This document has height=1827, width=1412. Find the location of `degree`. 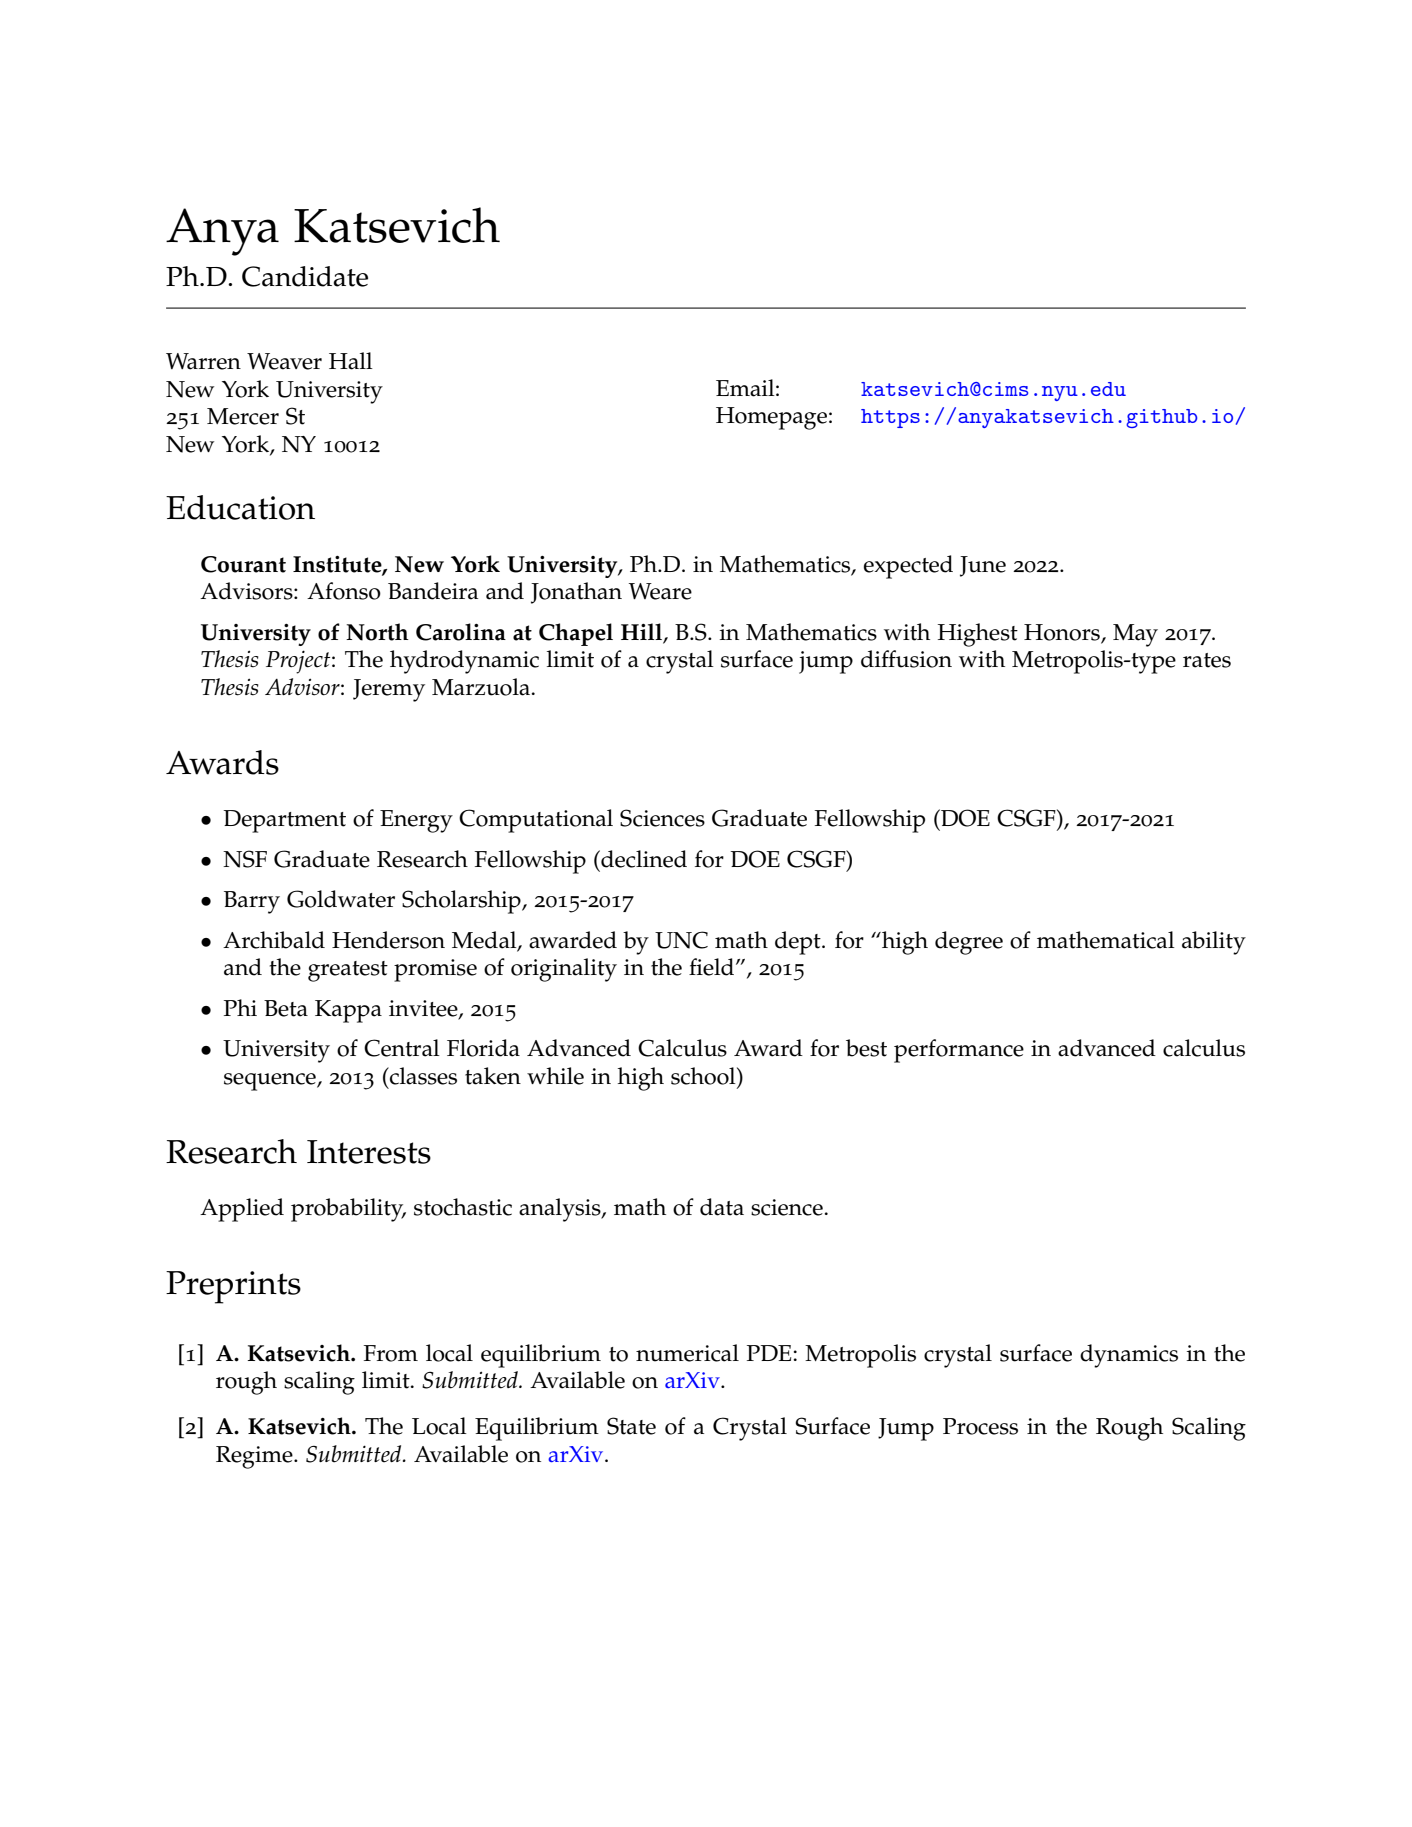

degree is located at coordinates (969, 943).
